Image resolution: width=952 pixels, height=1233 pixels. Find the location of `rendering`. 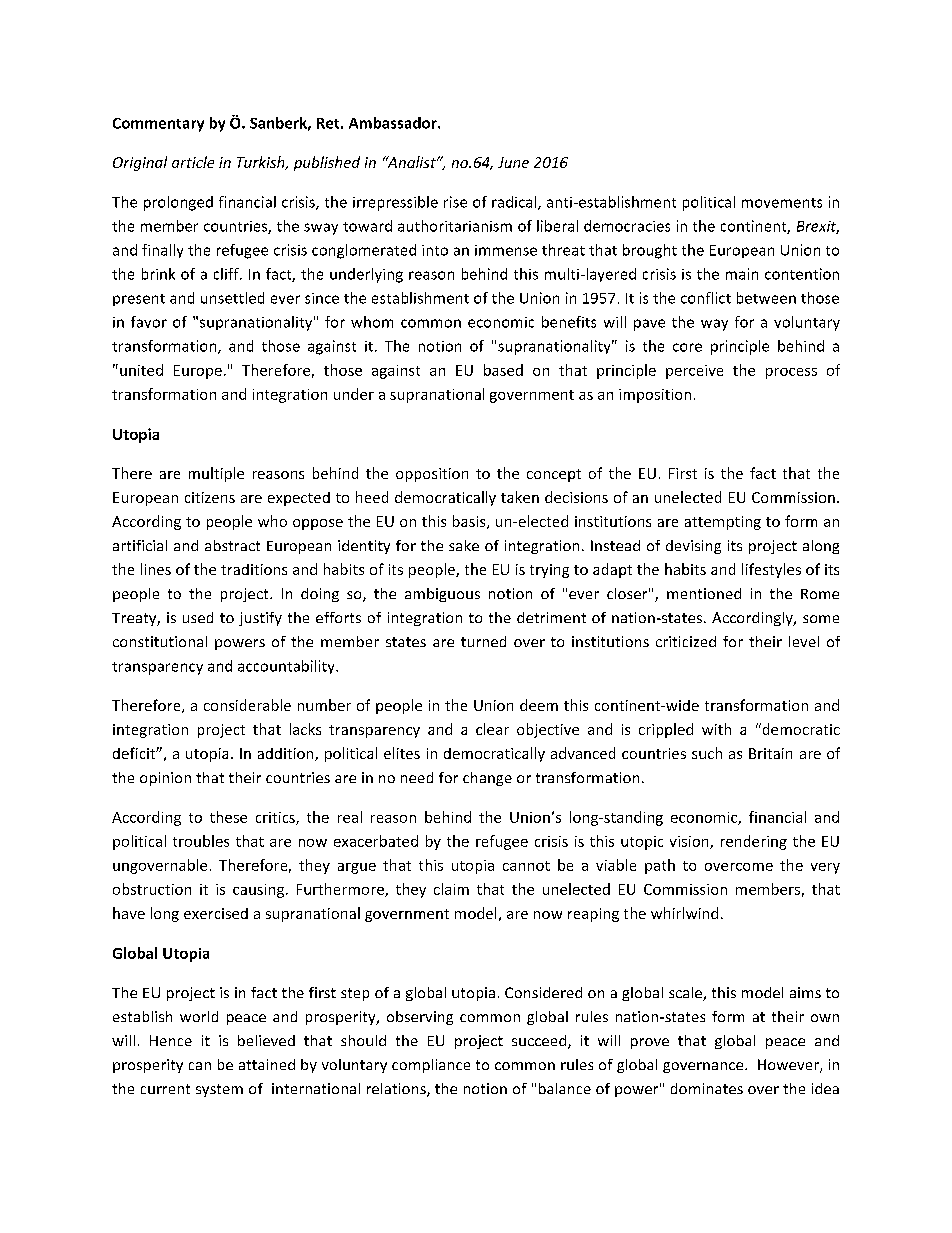

rendering is located at coordinates (754, 842).
